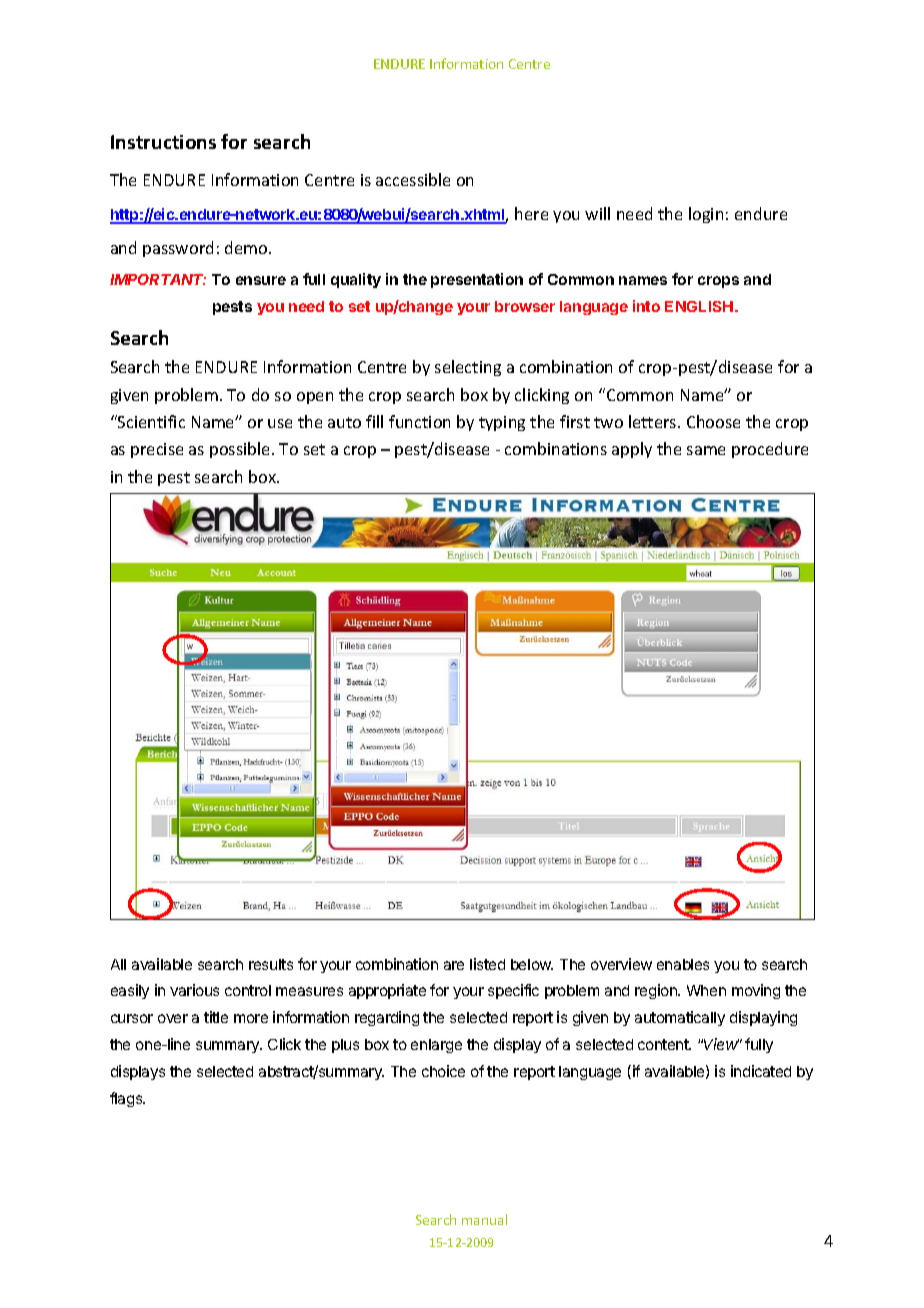  I want to click on results, so click(271, 964).
